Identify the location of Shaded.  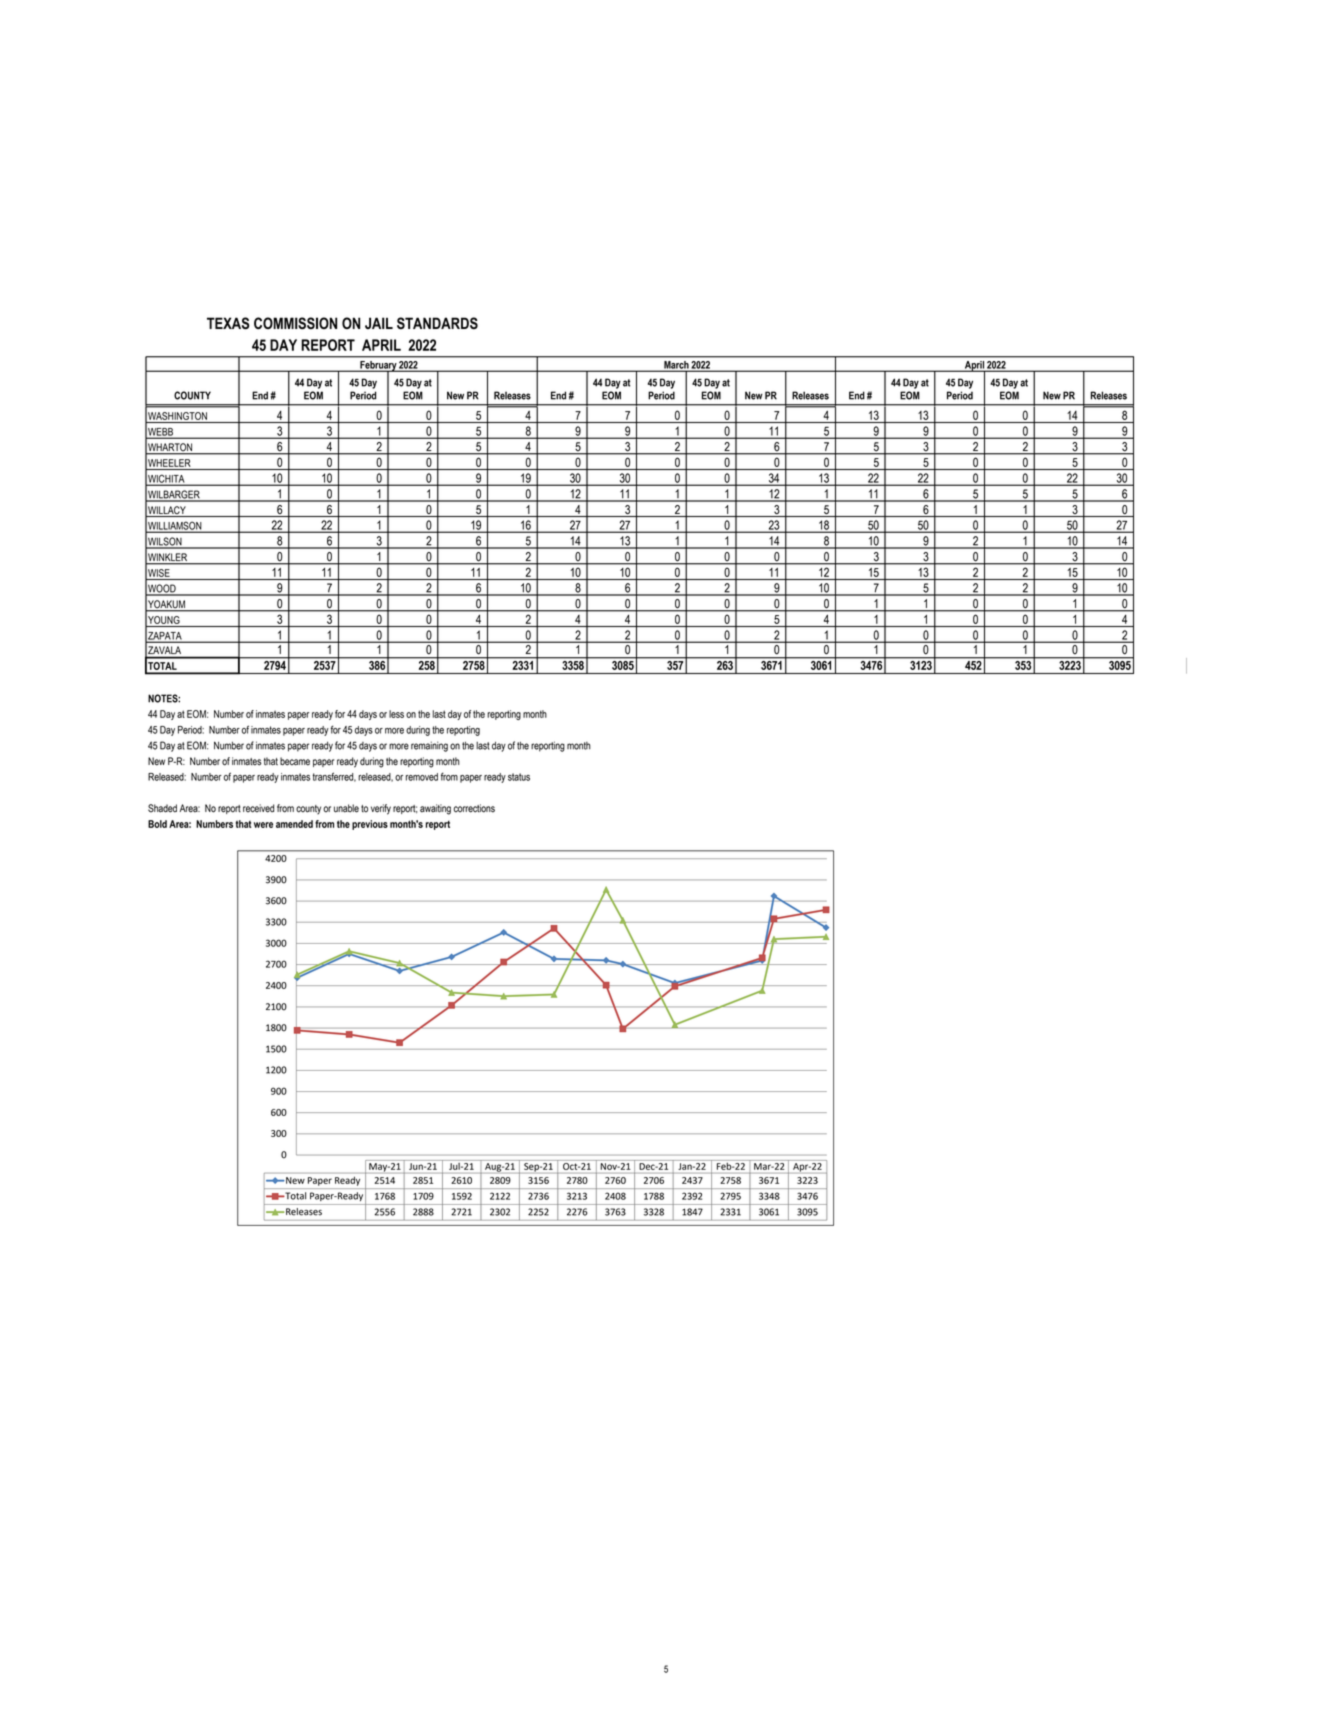
(162, 808).
